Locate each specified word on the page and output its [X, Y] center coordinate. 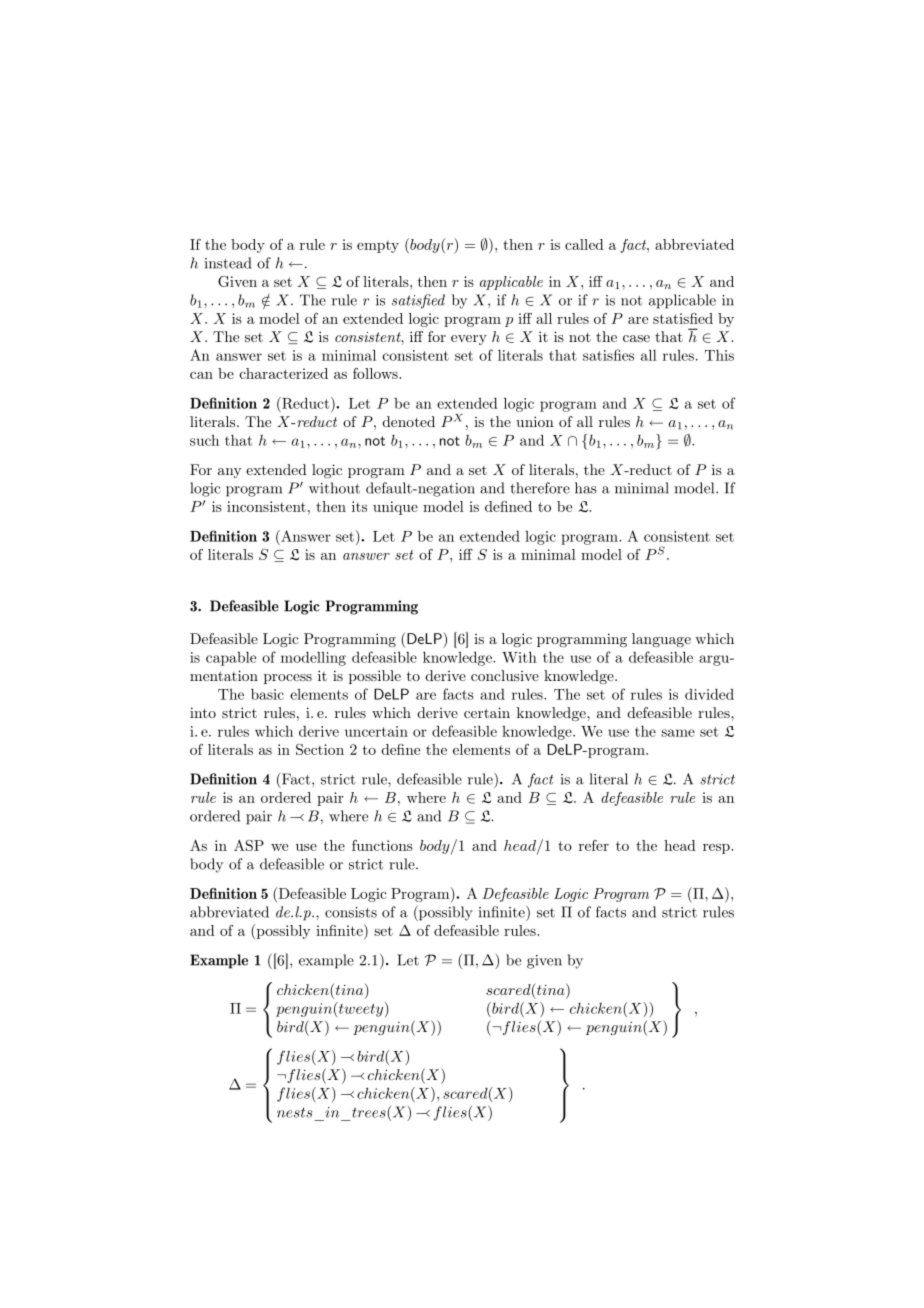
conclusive [505, 675]
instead [228, 263]
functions [382, 845]
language [661, 640]
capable [231, 658]
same [678, 733]
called [584, 244]
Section [320, 749]
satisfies [608, 355]
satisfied [418, 301]
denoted [408, 421]
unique [395, 508]
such [204, 440]
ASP [249, 845]
